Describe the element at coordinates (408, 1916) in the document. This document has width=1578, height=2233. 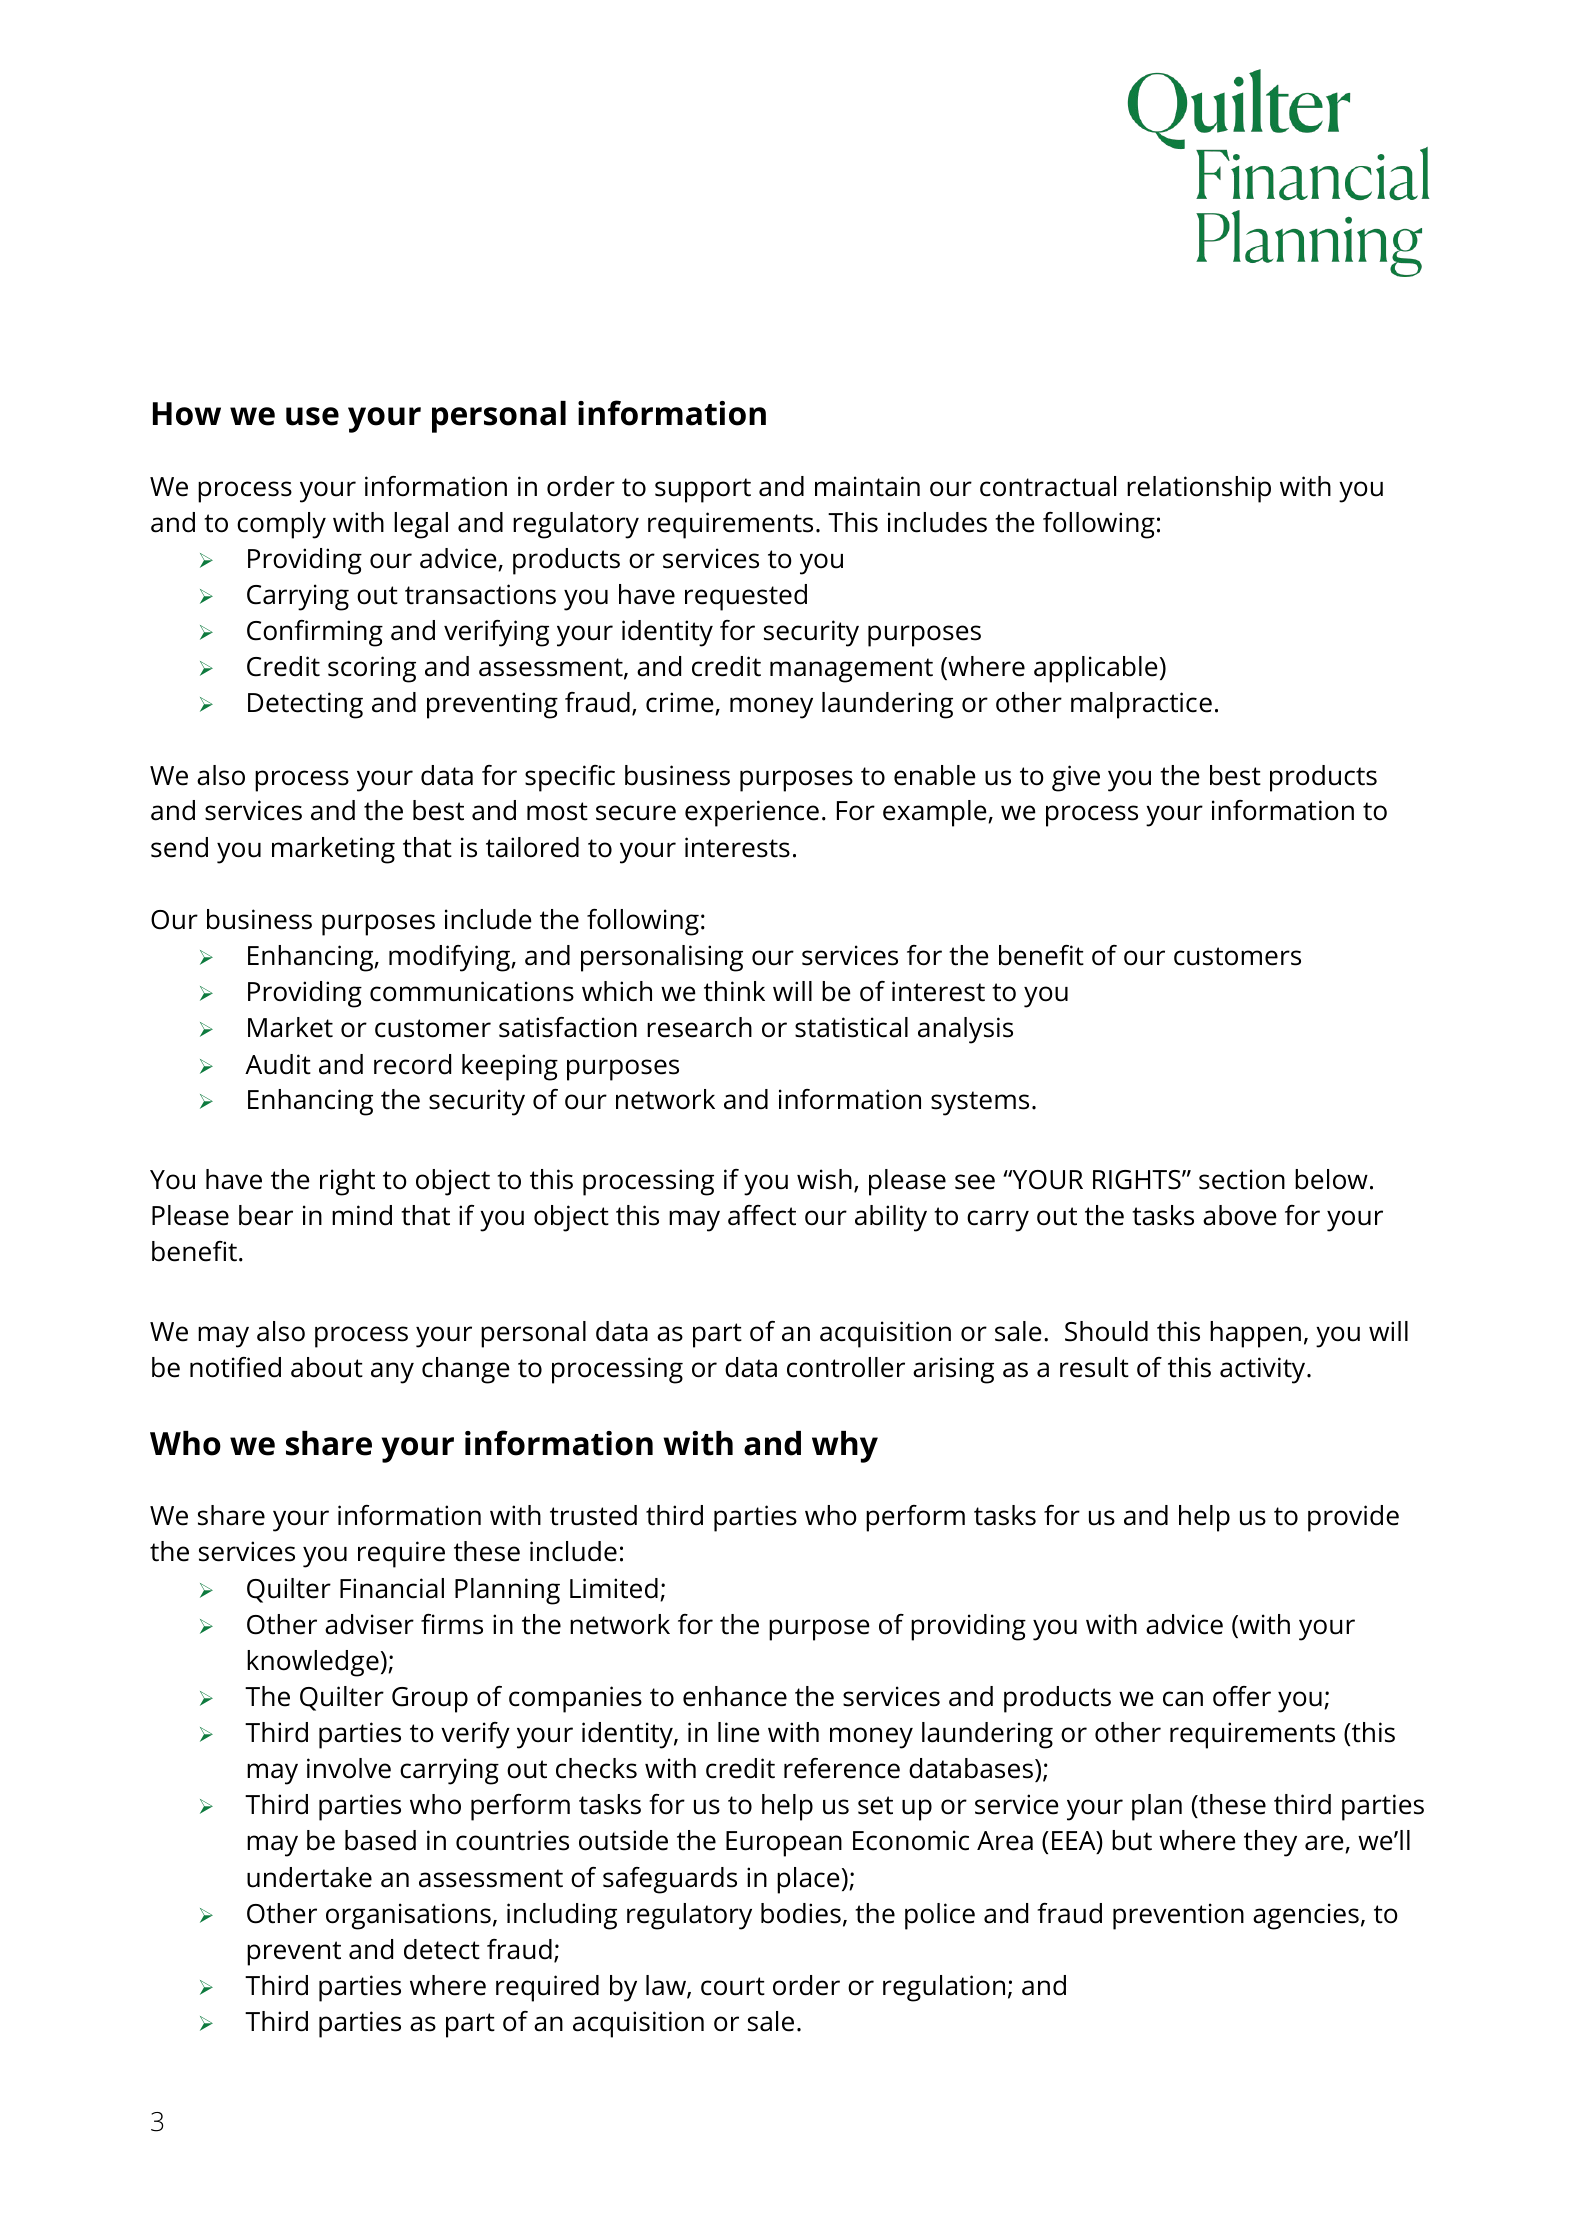
I see `organisations` at that location.
